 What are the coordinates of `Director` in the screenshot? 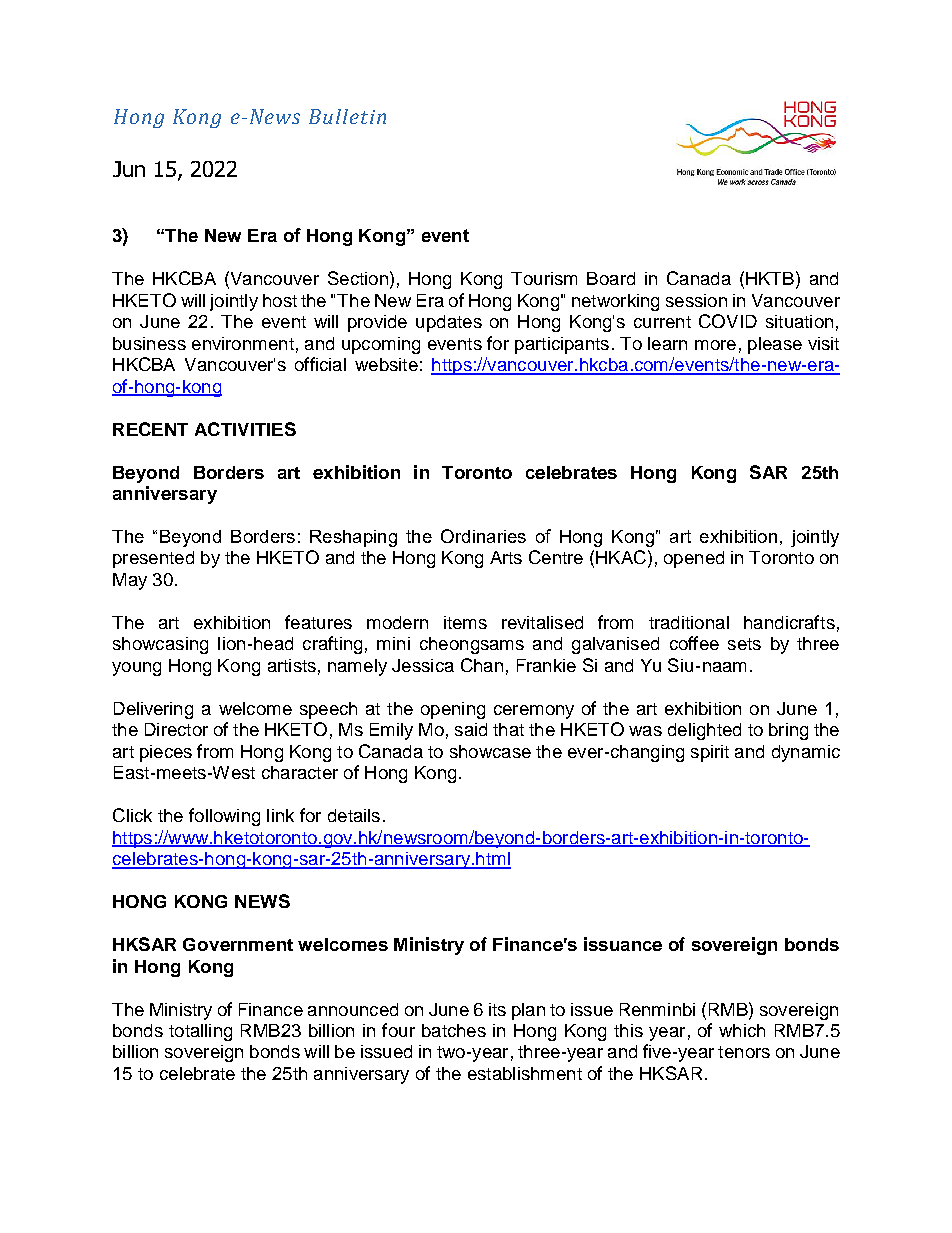 It's located at (176, 729).
